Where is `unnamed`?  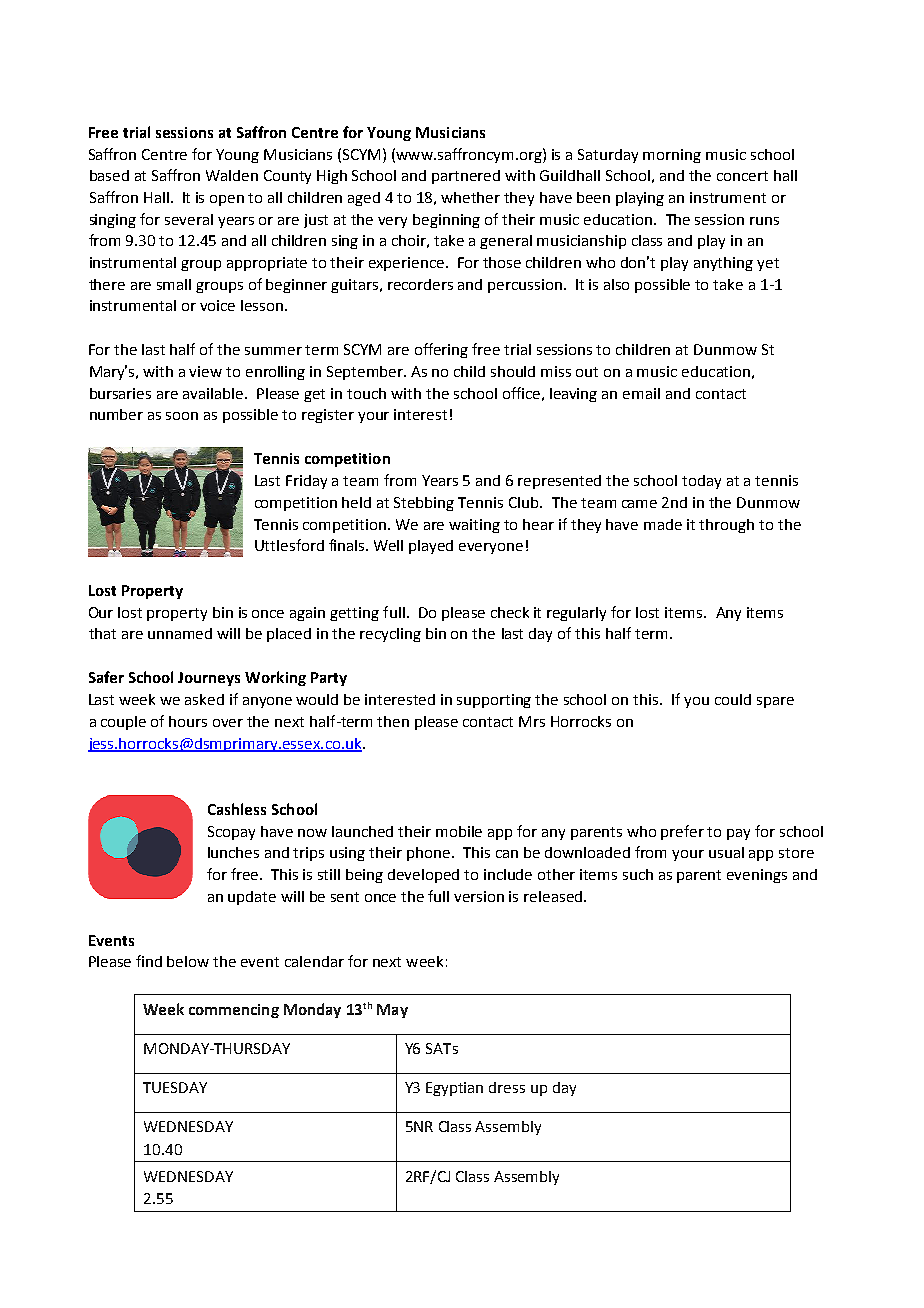 unnamed is located at coordinates (180, 633).
